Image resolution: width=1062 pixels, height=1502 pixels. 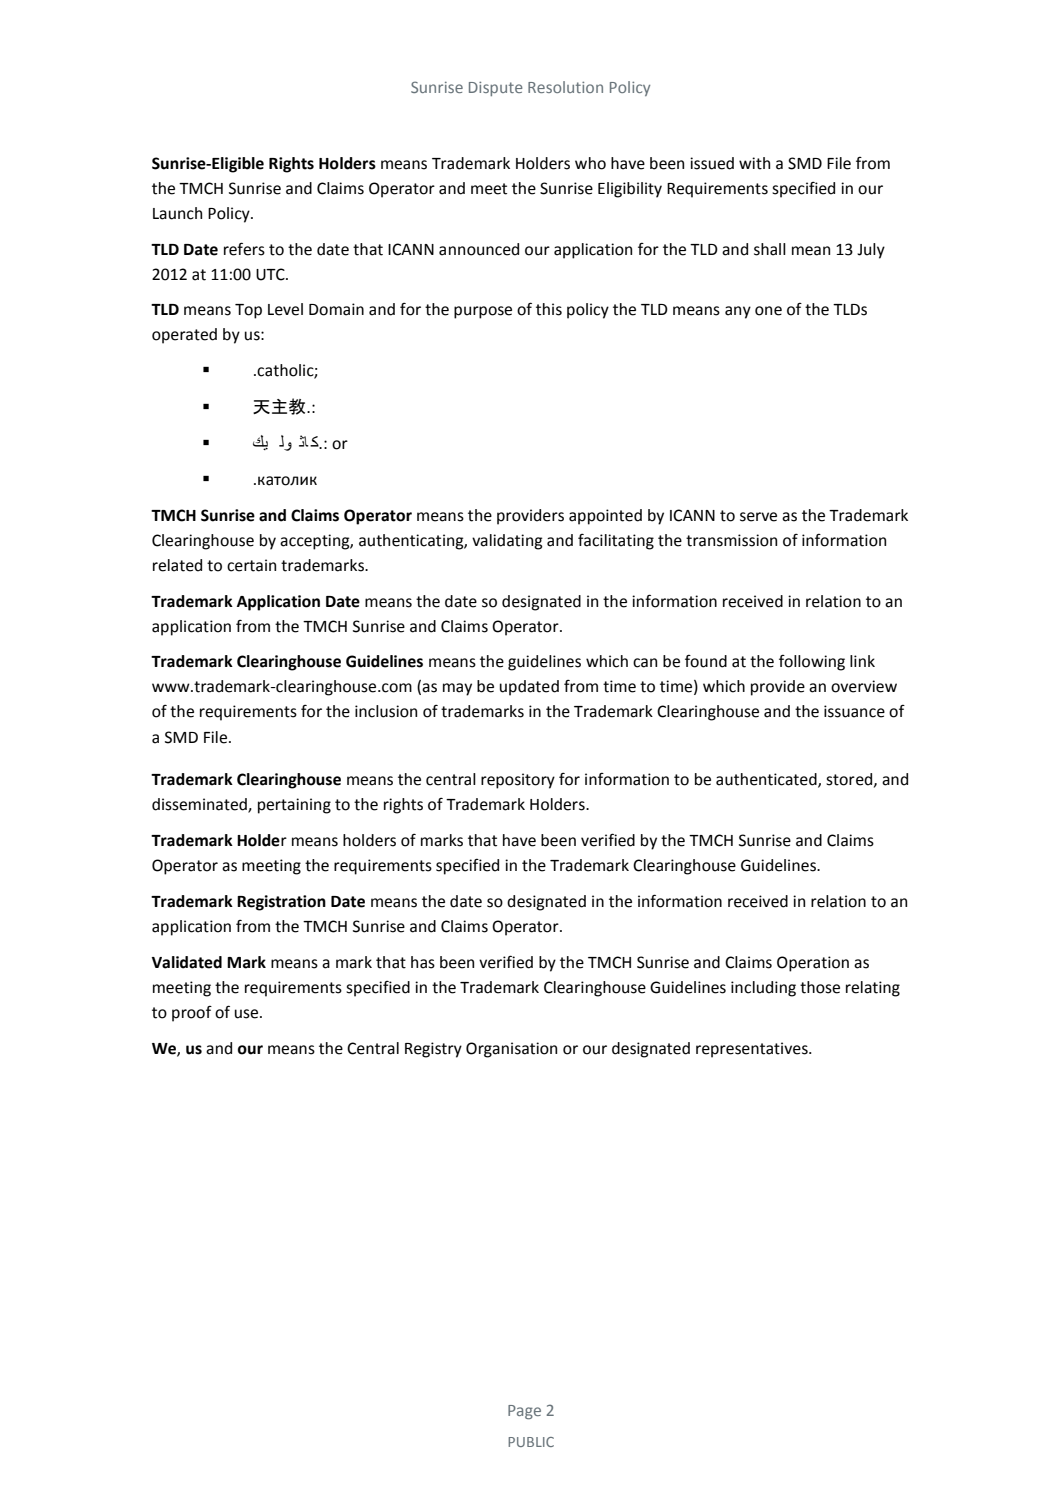 I want to click on pertaining, so click(x=294, y=806).
